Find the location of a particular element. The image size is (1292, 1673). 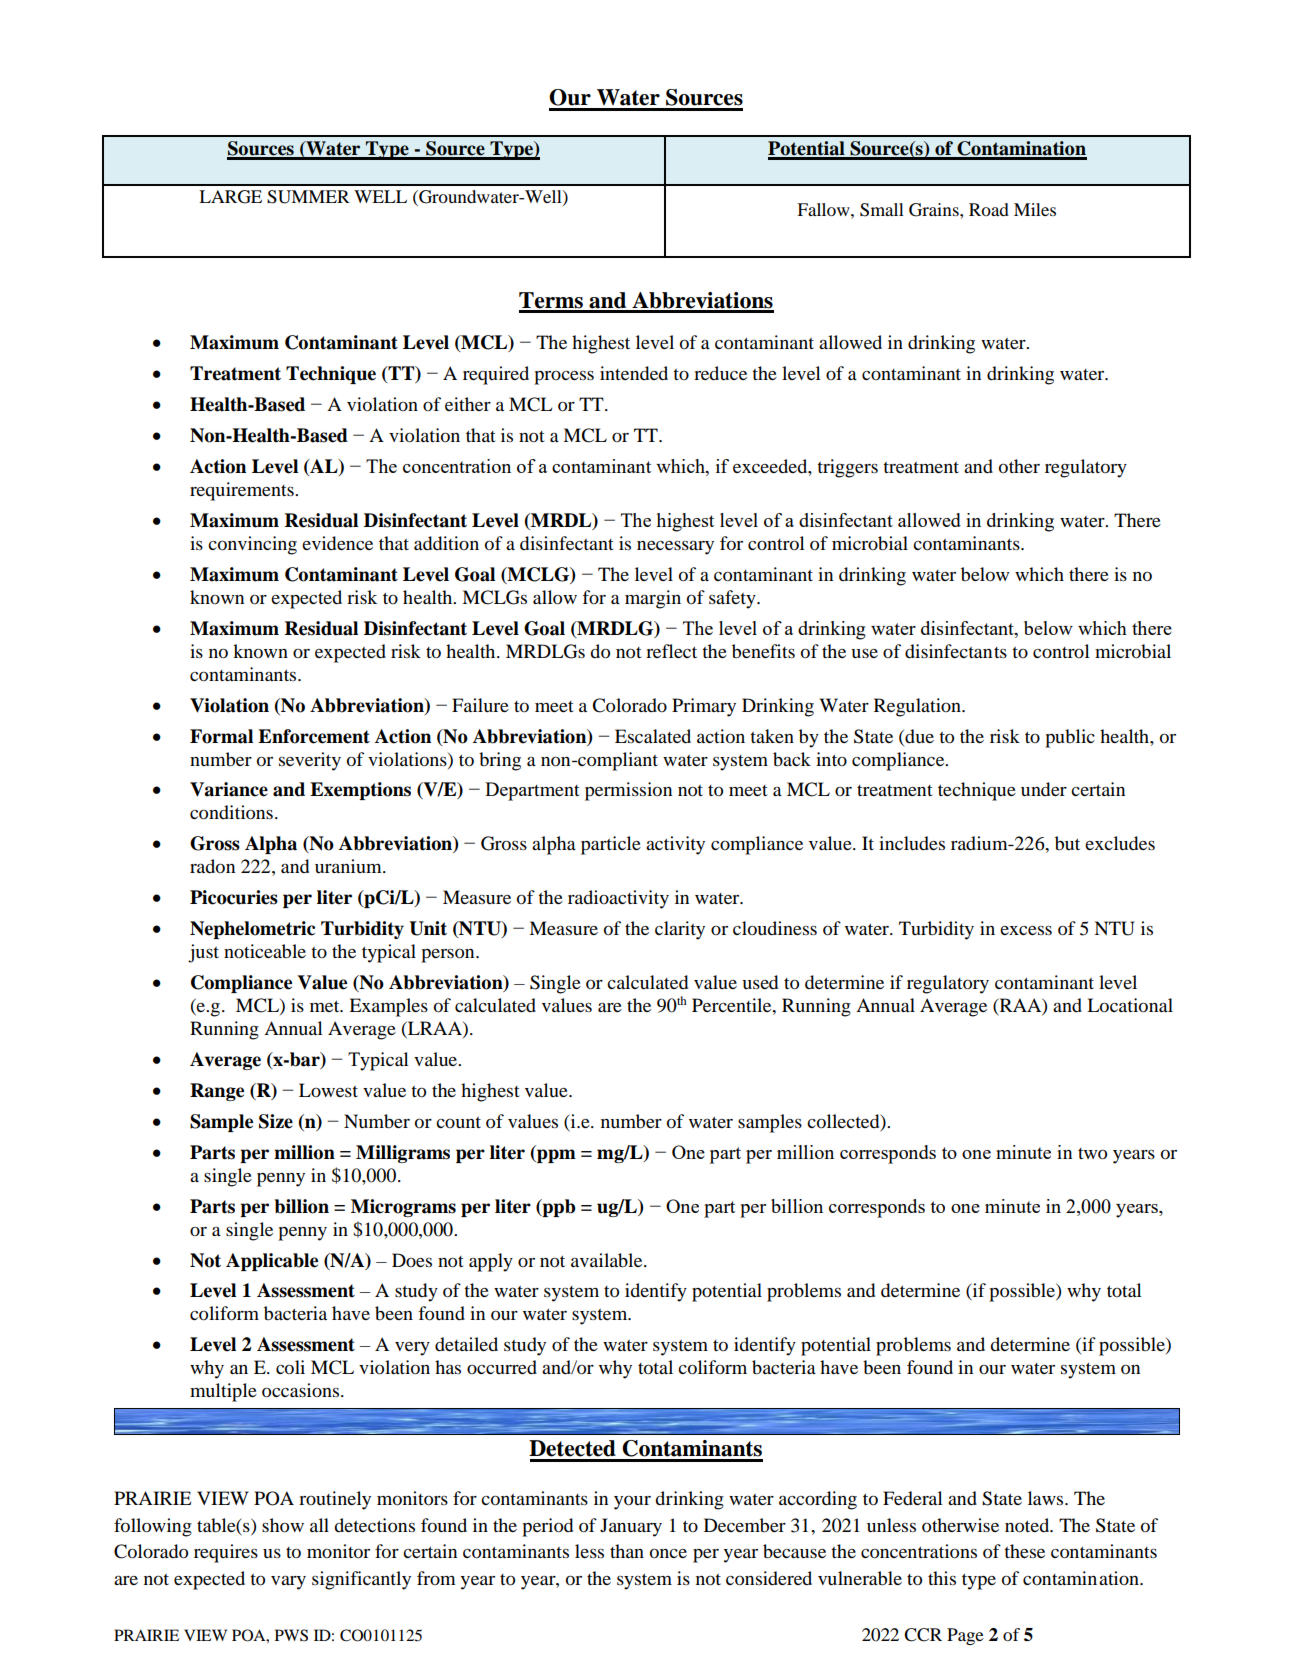

vary is located at coordinates (288, 1582).
